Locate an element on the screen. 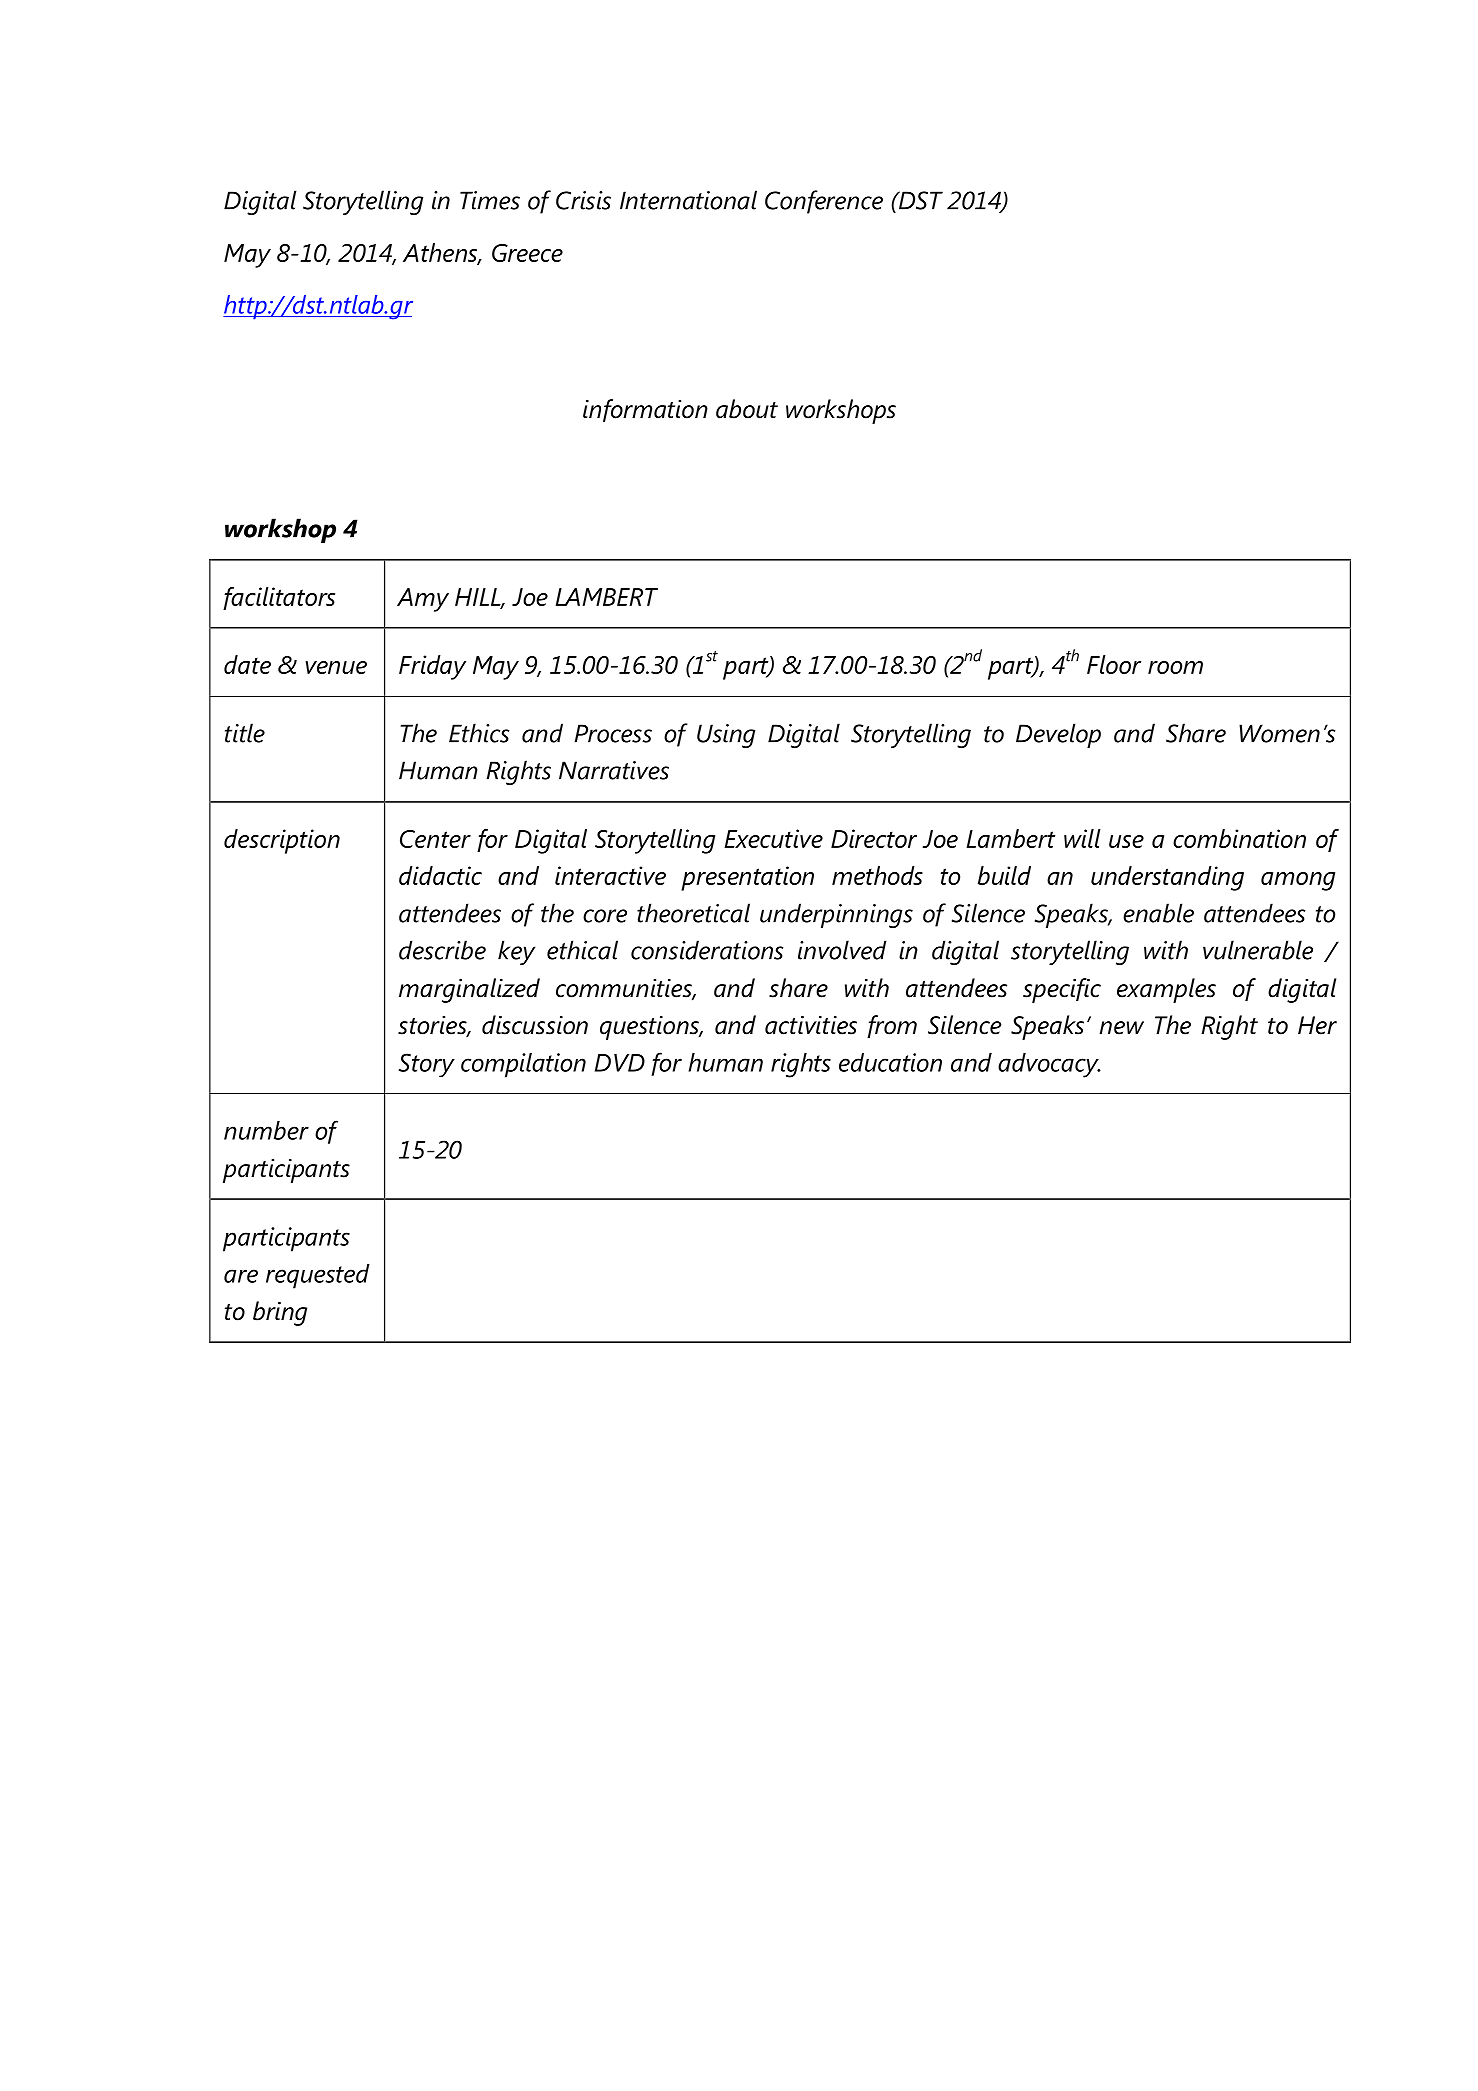  marginalized is located at coordinates (469, 990).
